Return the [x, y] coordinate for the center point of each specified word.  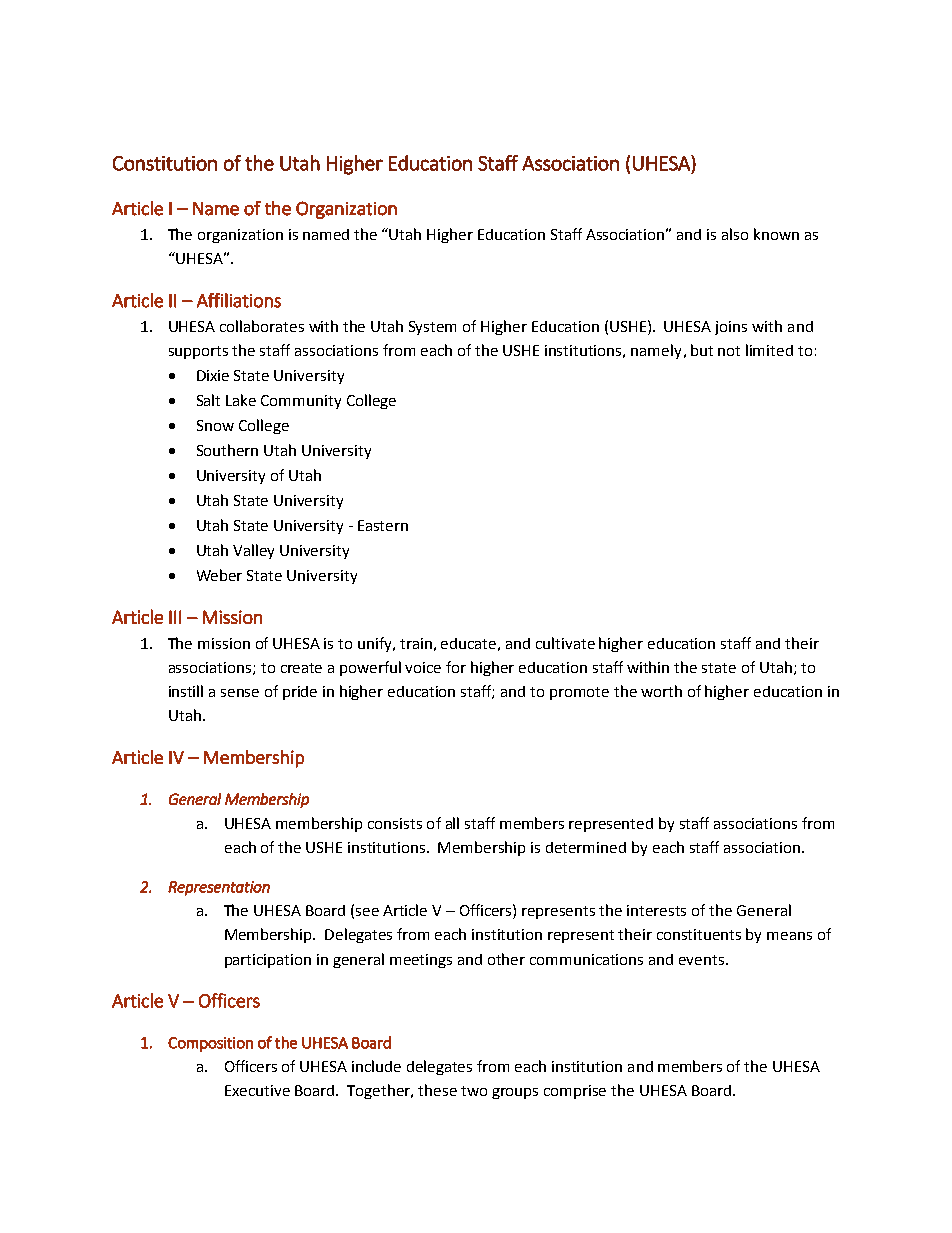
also [735, 234]
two [474, 1091]
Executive [257, 1090]
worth [661, 691]
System [432, 328]
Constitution [165, 163]
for [456, 667]
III [175, 617]
